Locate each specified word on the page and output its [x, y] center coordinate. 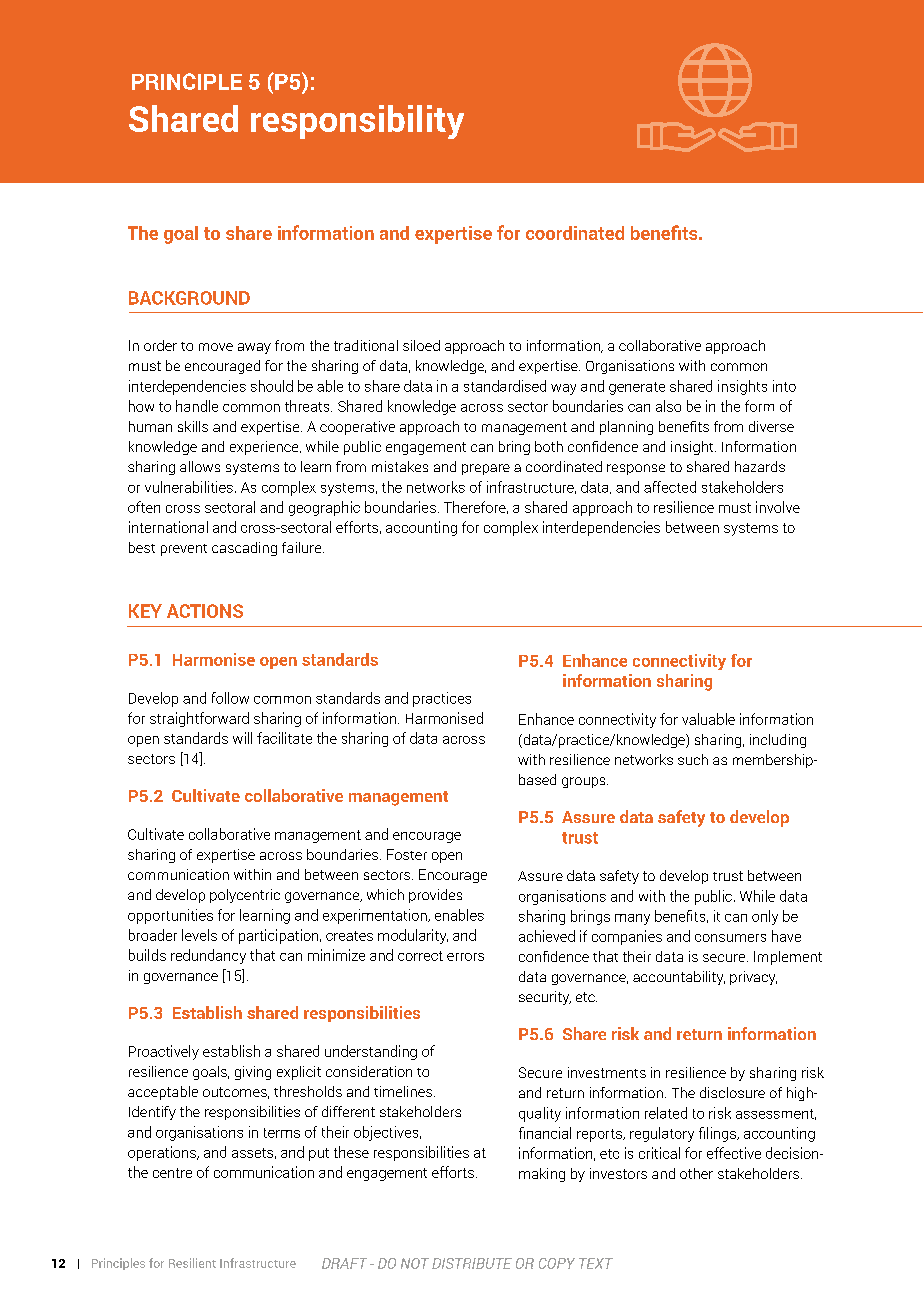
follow [230, 698]
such [693, 759]
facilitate [284, 738]
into [784, 386]
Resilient [192, 1263]
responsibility [357, 122]
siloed [421, 345]
